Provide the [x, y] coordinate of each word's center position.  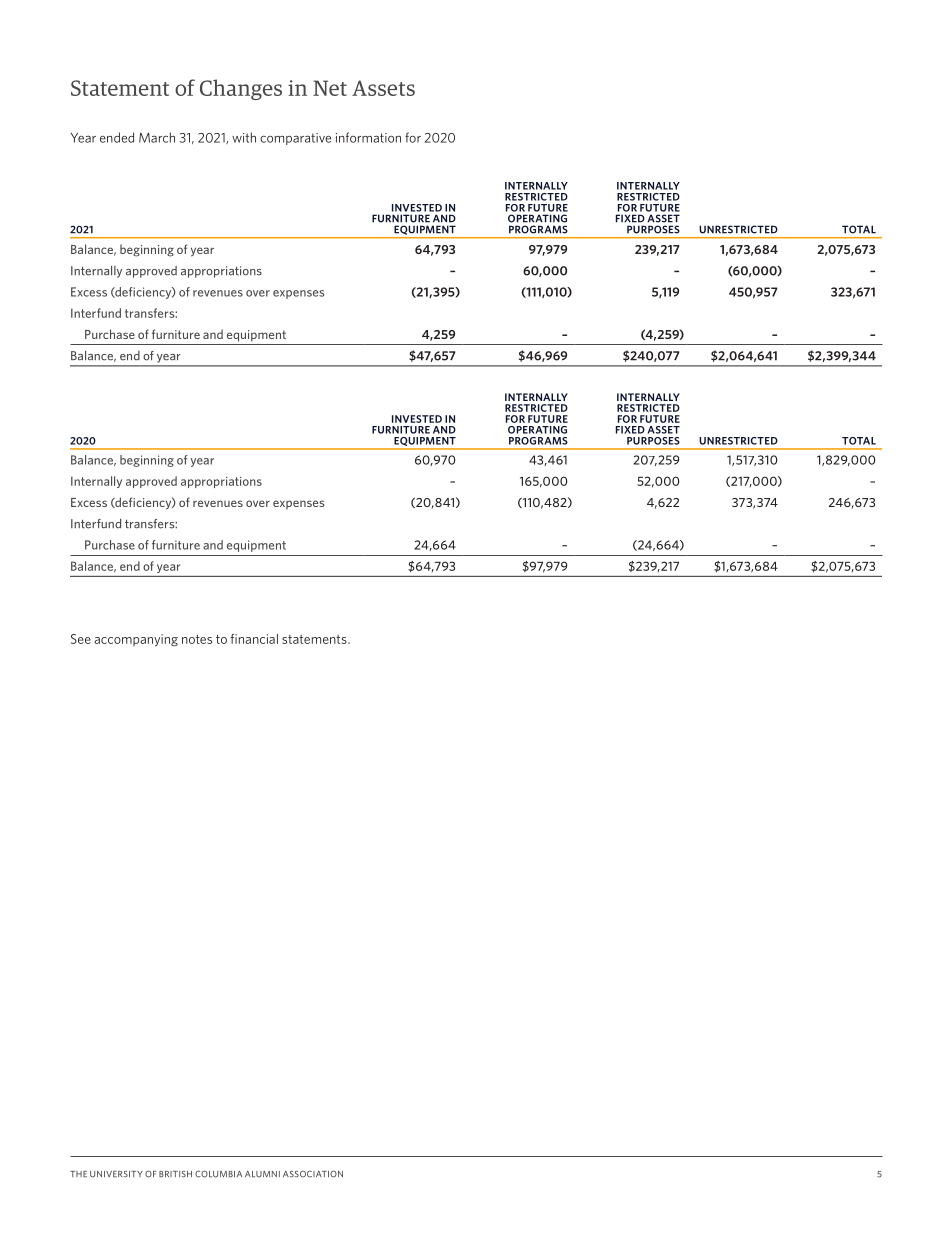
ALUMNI [262, 1174]
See [81, 639]
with [244, 137]
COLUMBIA [218, 1174]
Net [330, 88]
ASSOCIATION [313, 1174]
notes [197, 639]
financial [254, 639]
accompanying [136, 640]
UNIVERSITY [116, 1174]
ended [117, 137]
